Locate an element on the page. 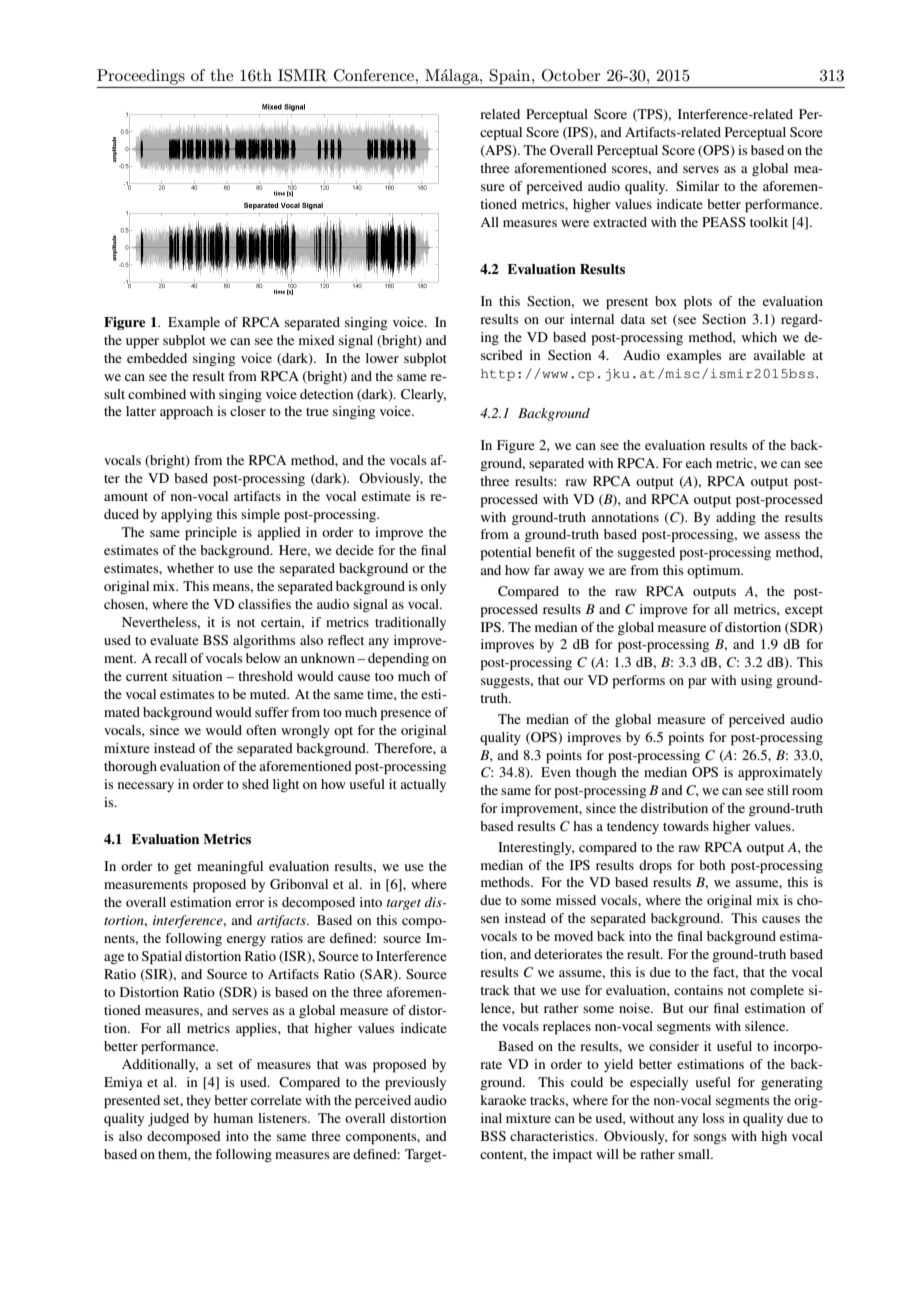 This page has width=924, height=1308. karaoke is located at coordinates (503, 1100).
